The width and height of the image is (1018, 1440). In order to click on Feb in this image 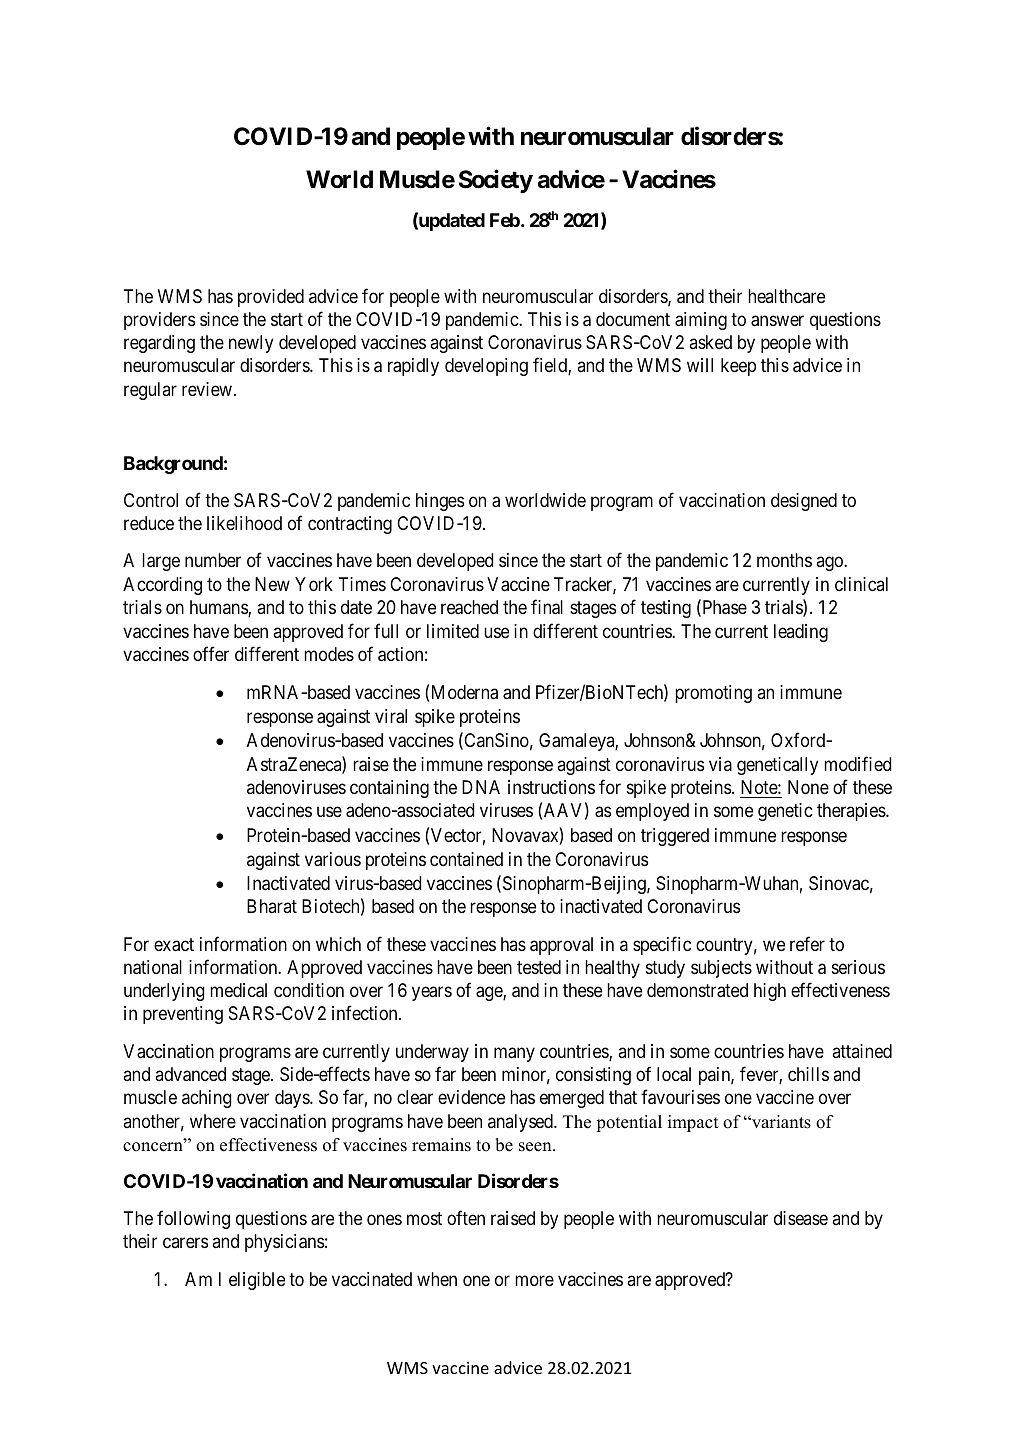, I will do `click(505, 220)`.
